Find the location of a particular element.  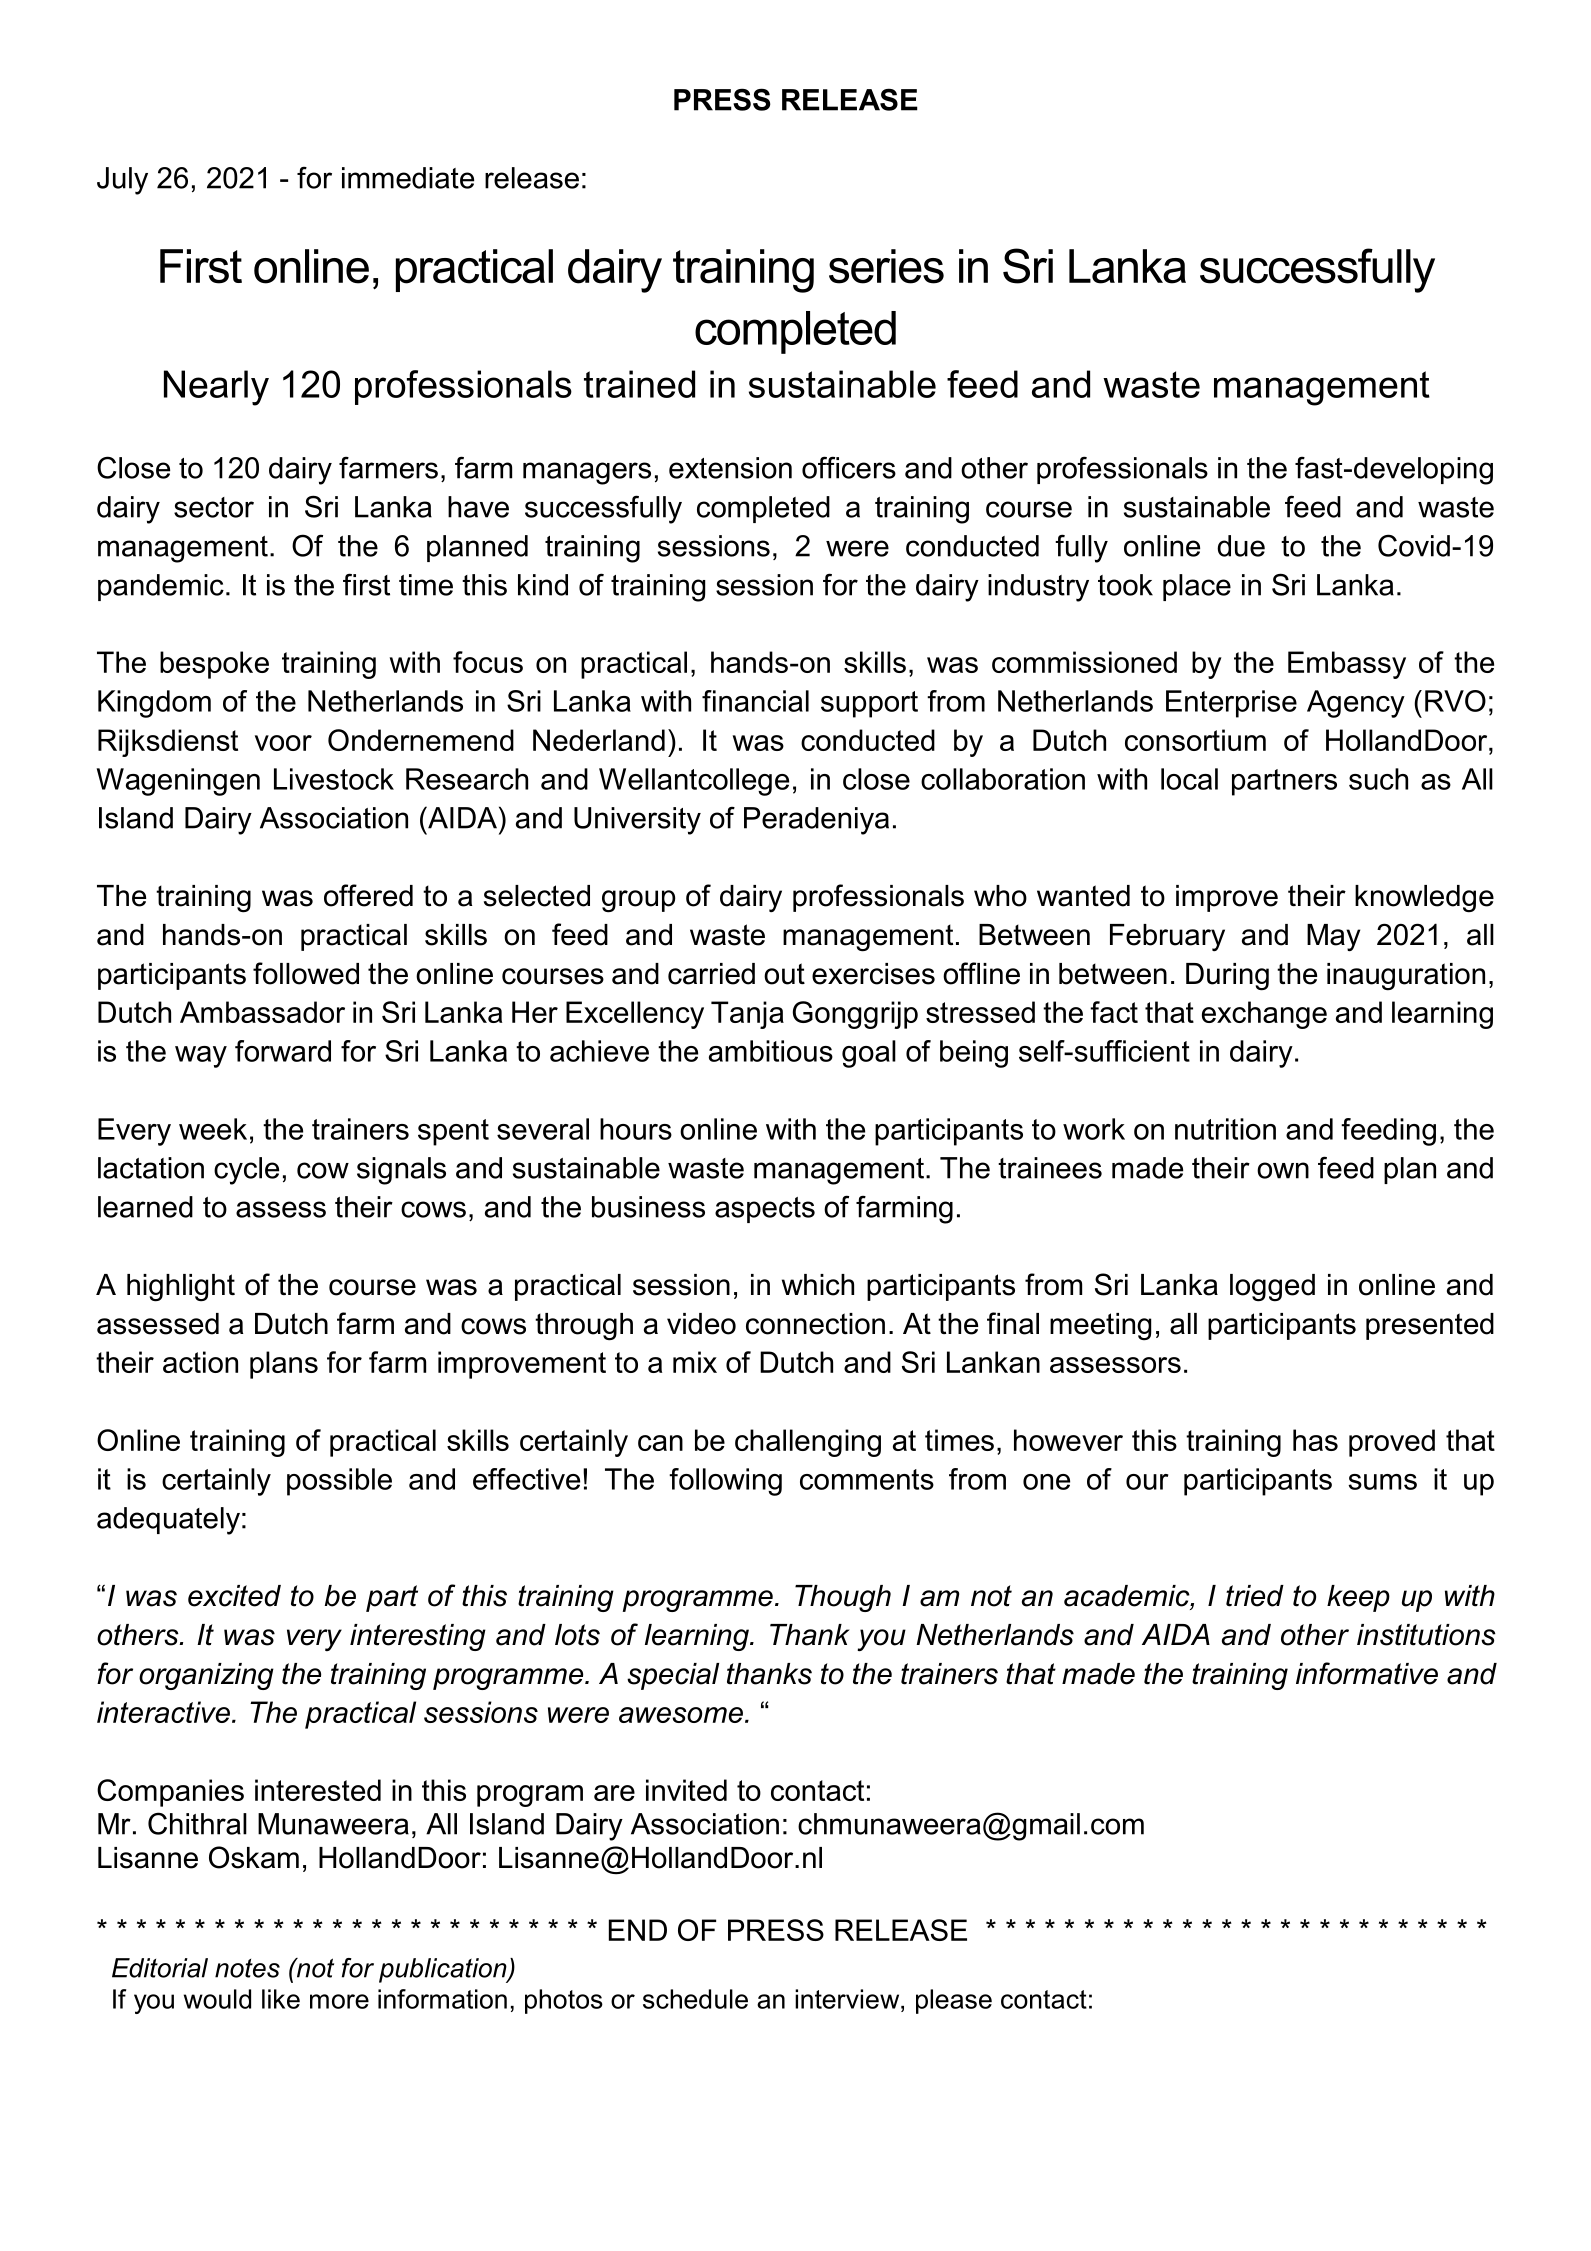

immediate is located at coordinates (408, 178).
